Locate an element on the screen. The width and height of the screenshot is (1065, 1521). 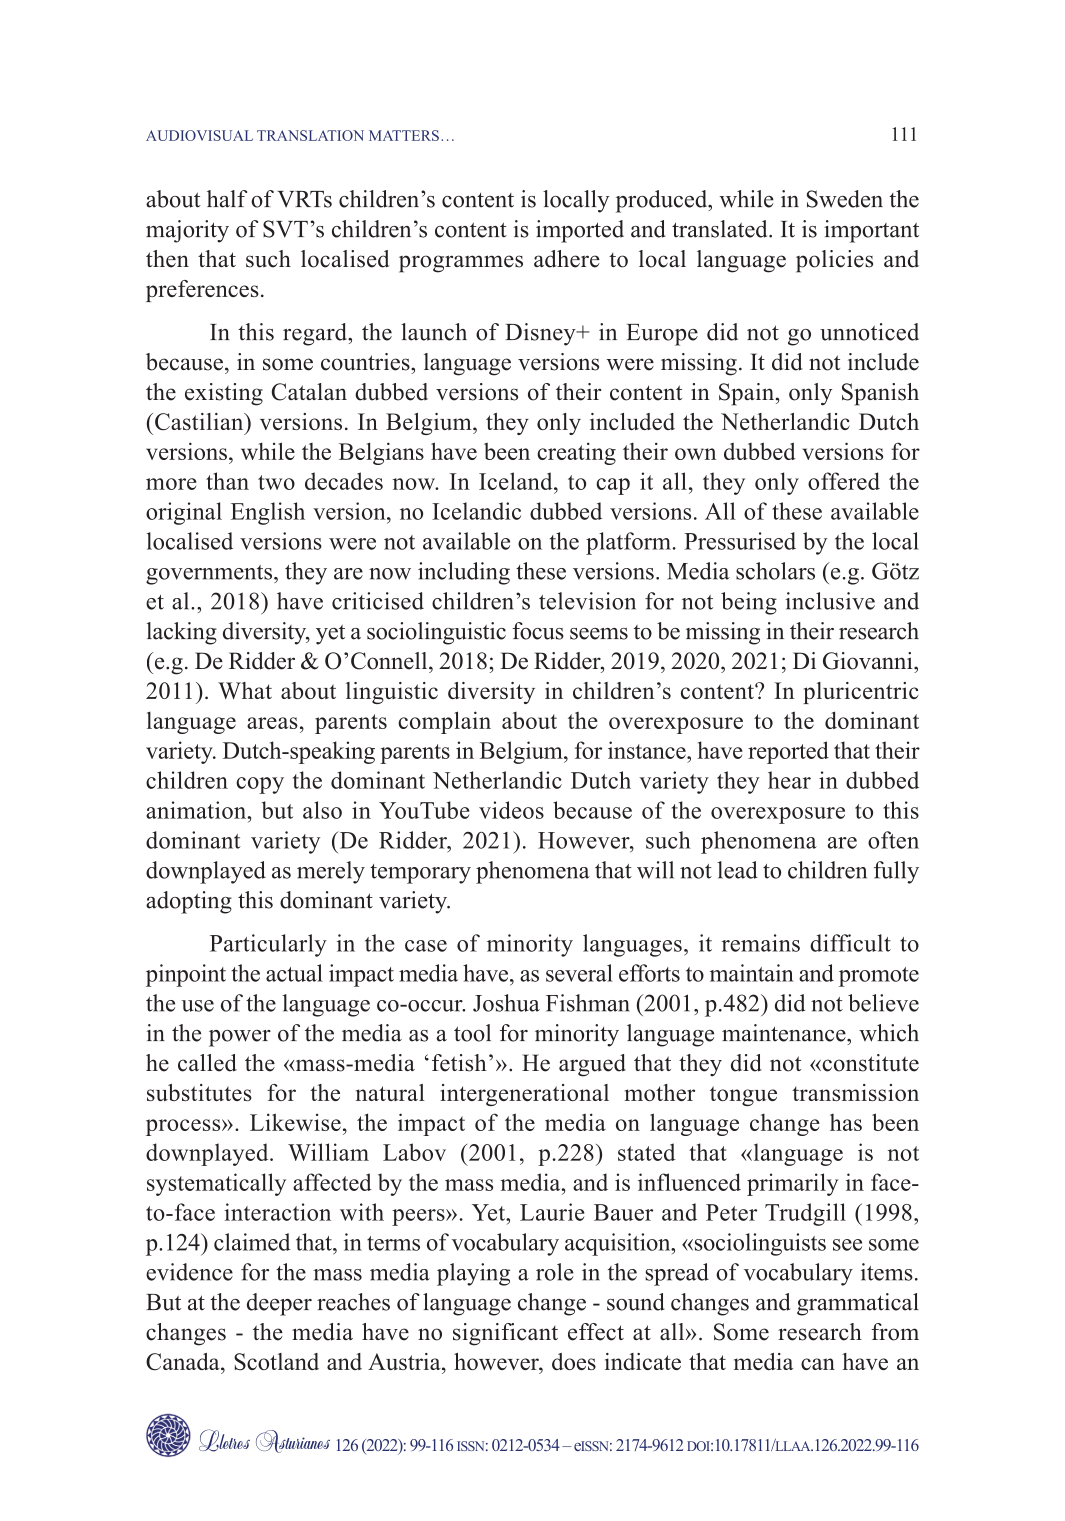
creating is located at coordinates (576, 453).
